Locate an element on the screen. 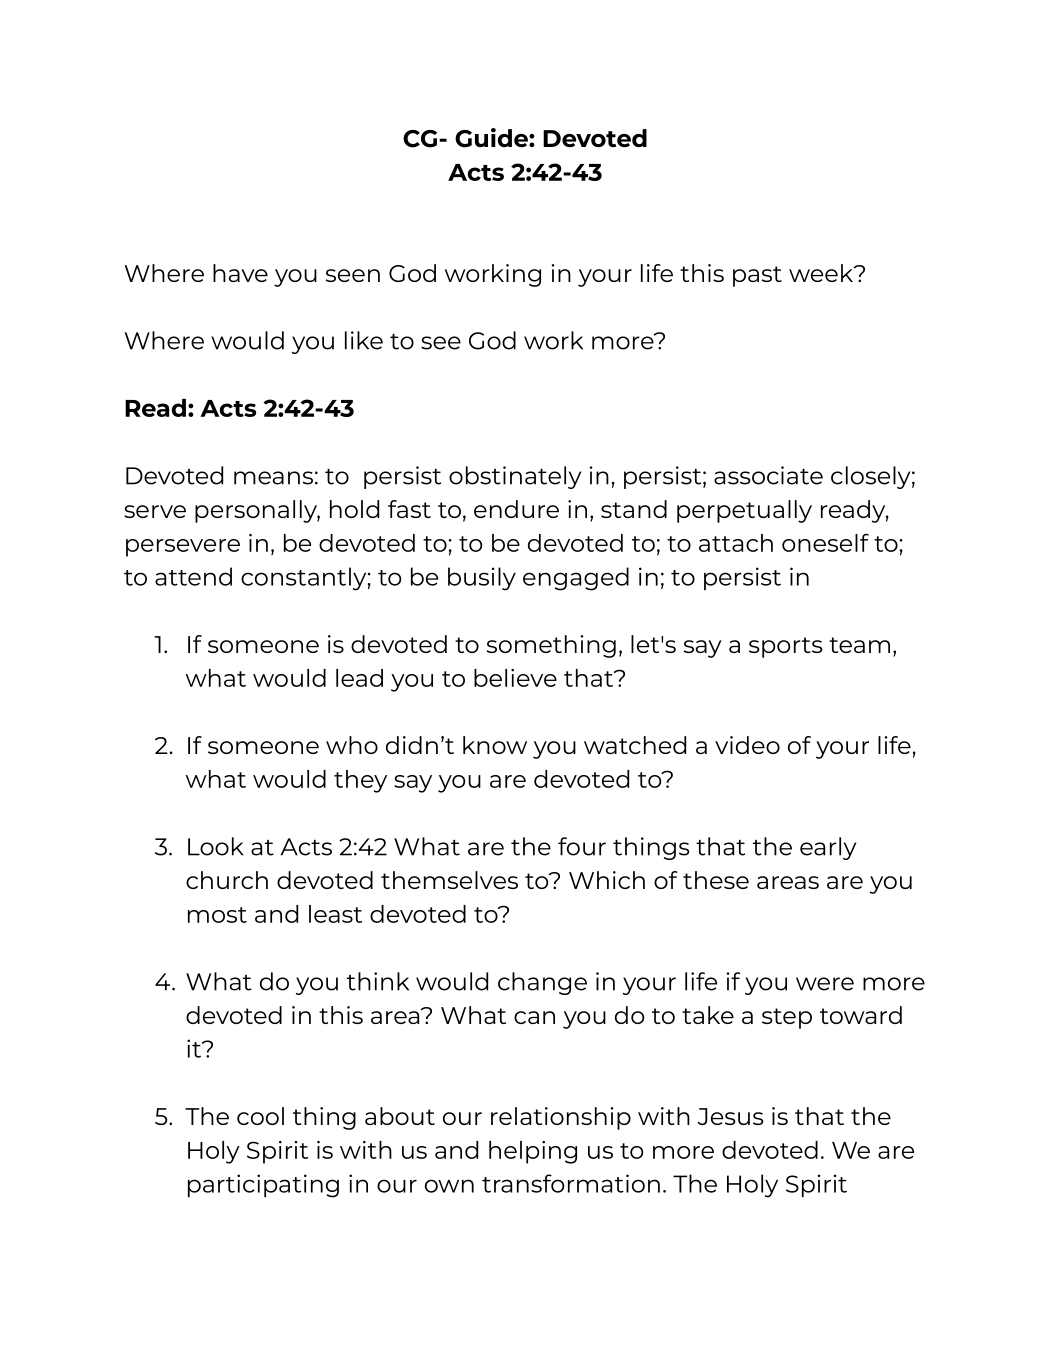  means is located at coordinates (273, 478).
